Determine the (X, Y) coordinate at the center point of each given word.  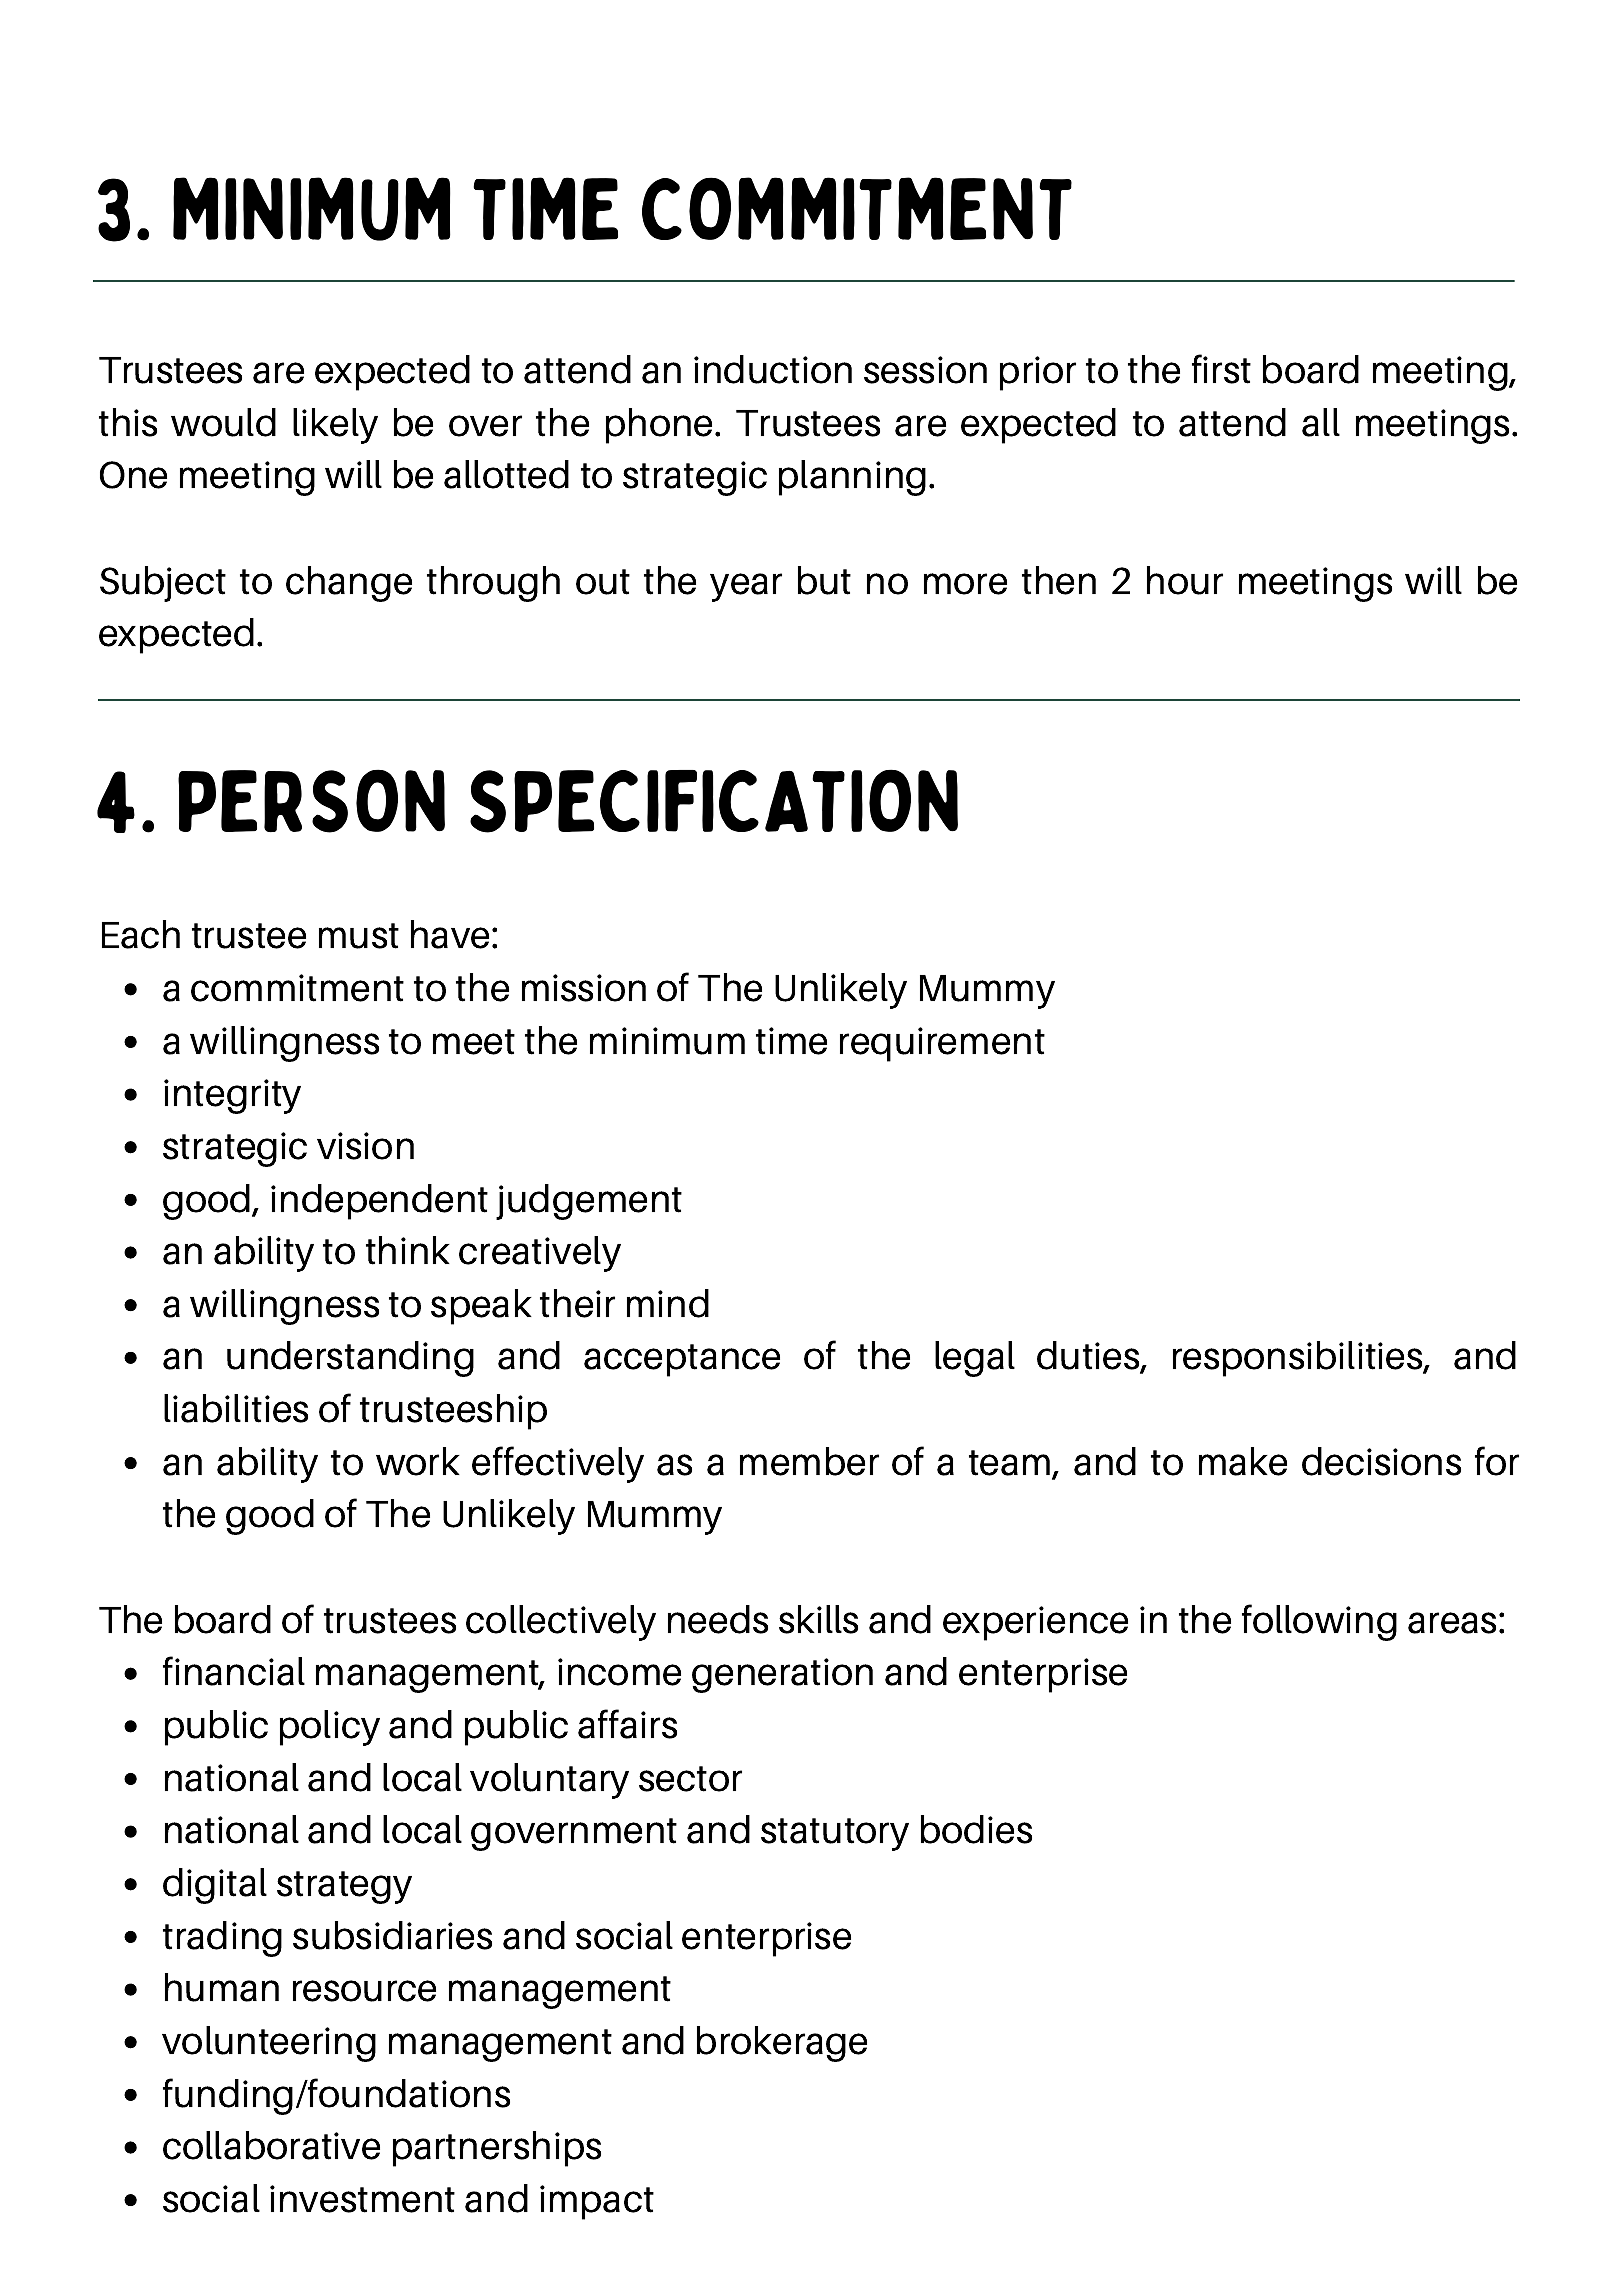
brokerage (782, 2044)
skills (818, 1619)
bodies (976, 1829)
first (1221, 369)
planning (852, 478)
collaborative (271, 2145)
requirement (942, 1044)
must (359, 936)
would (223, 422)
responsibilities (1299, 1359)
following (1319, 1622)
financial (234, 1671)
